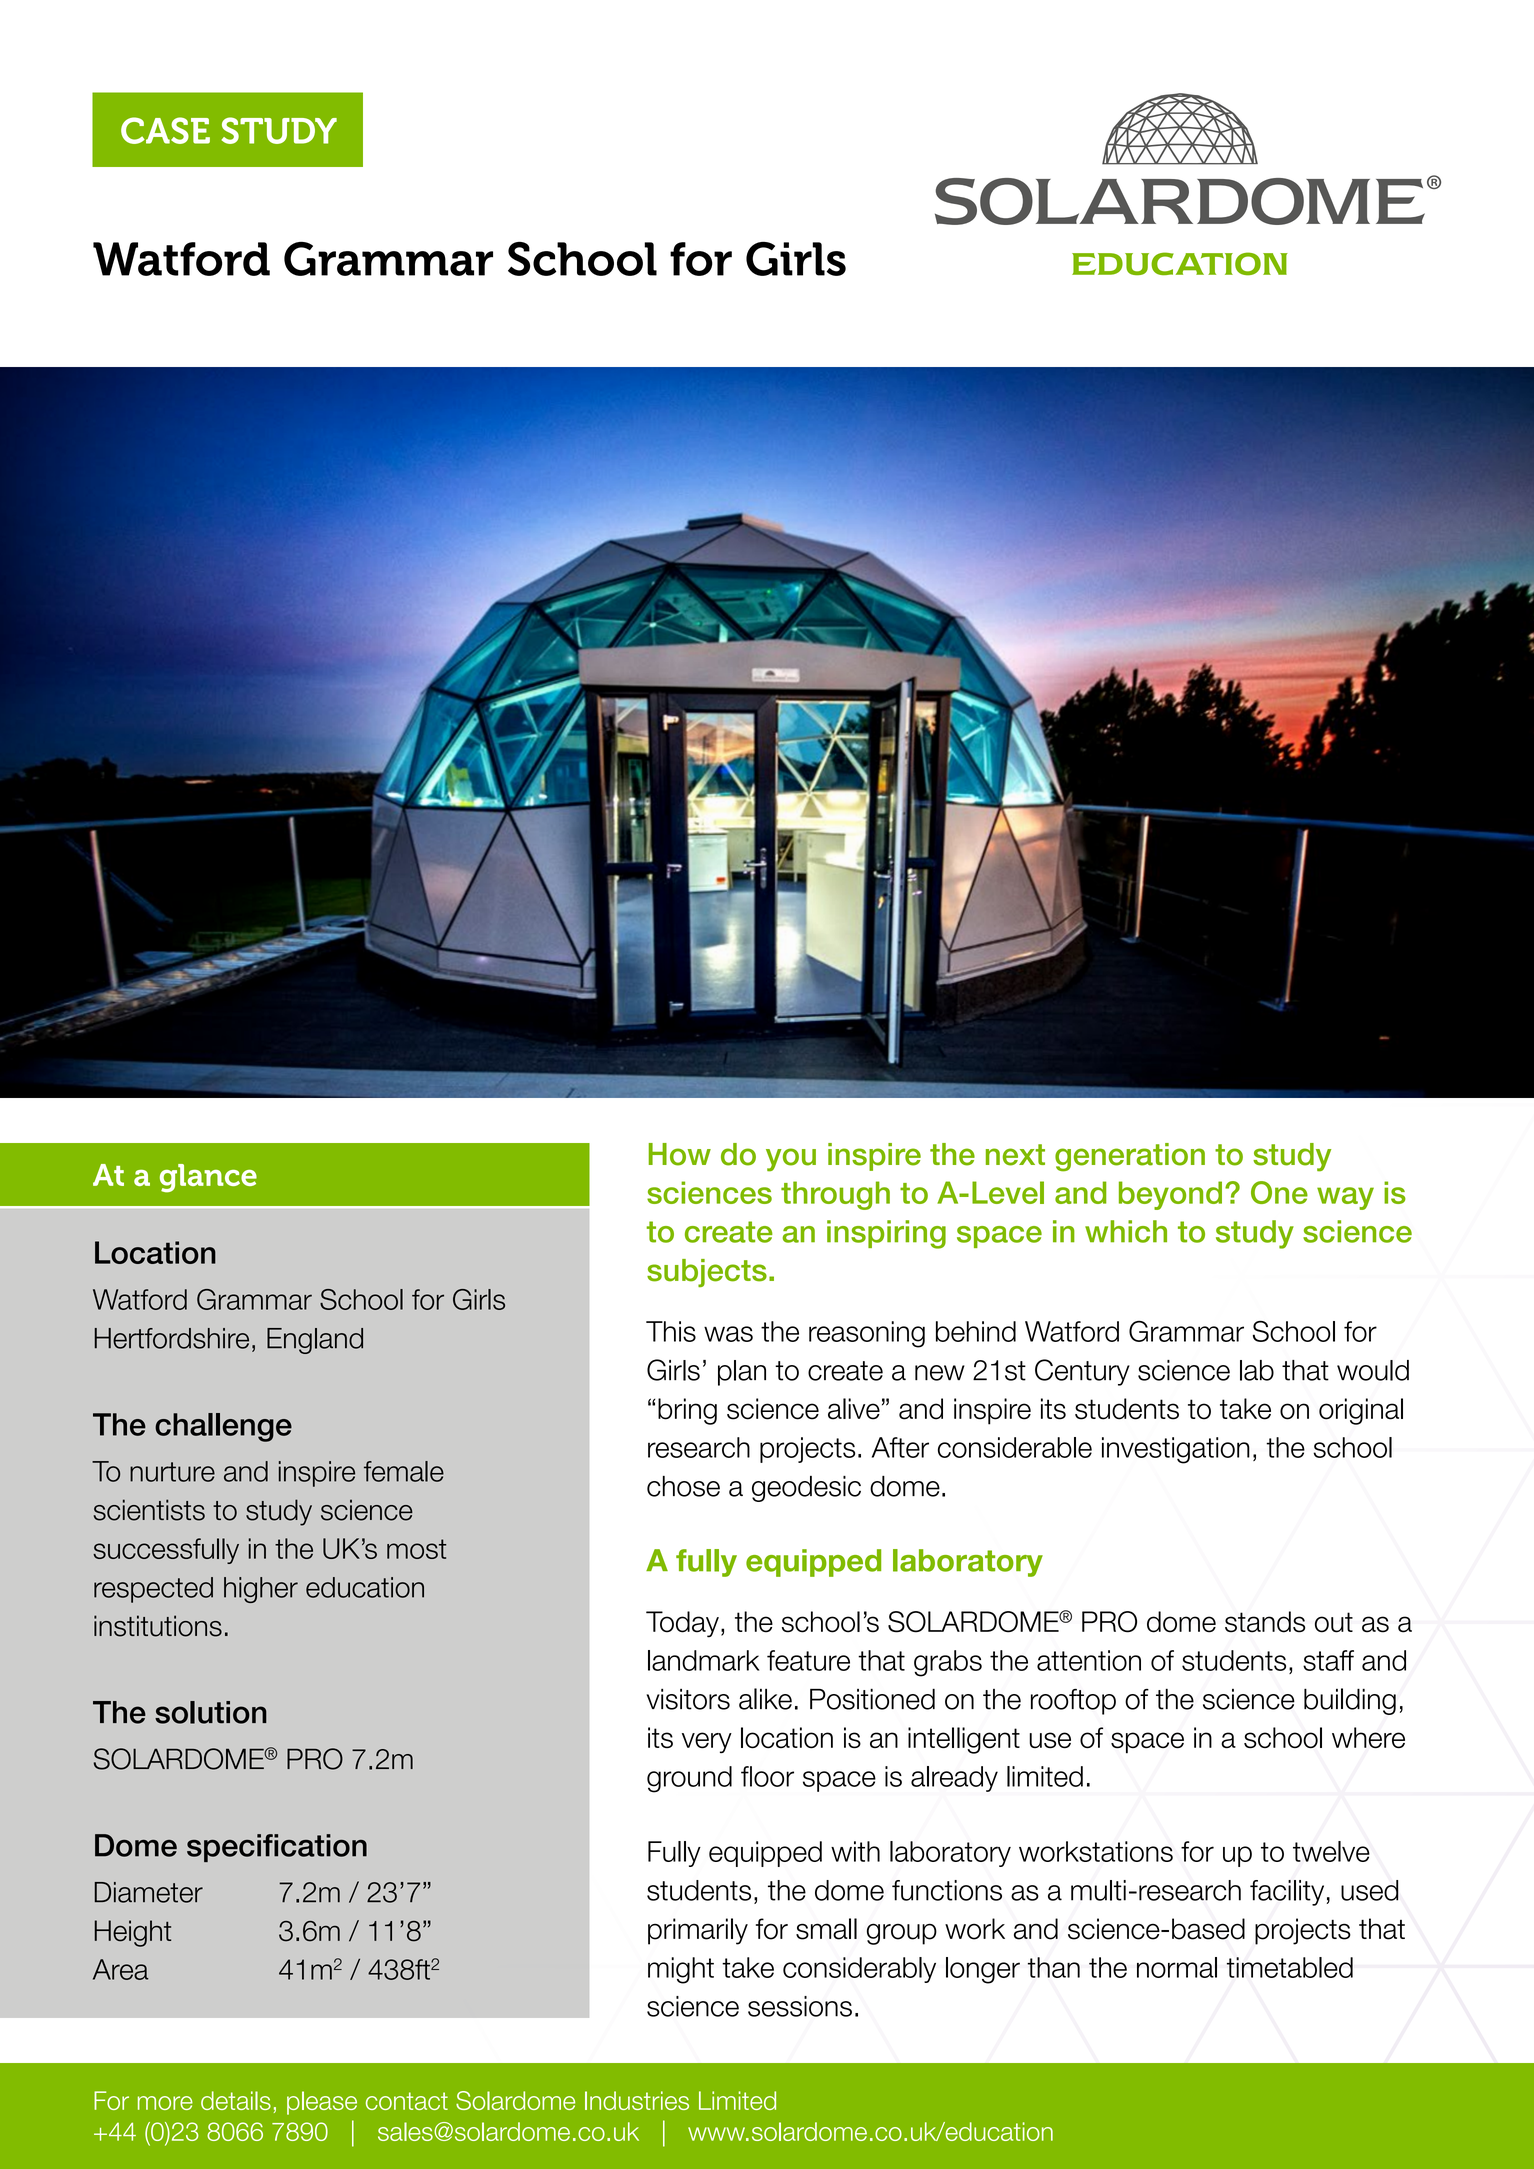  Describe the element at coordinates (1015, 1155) in the image. I see `next` at that location.
